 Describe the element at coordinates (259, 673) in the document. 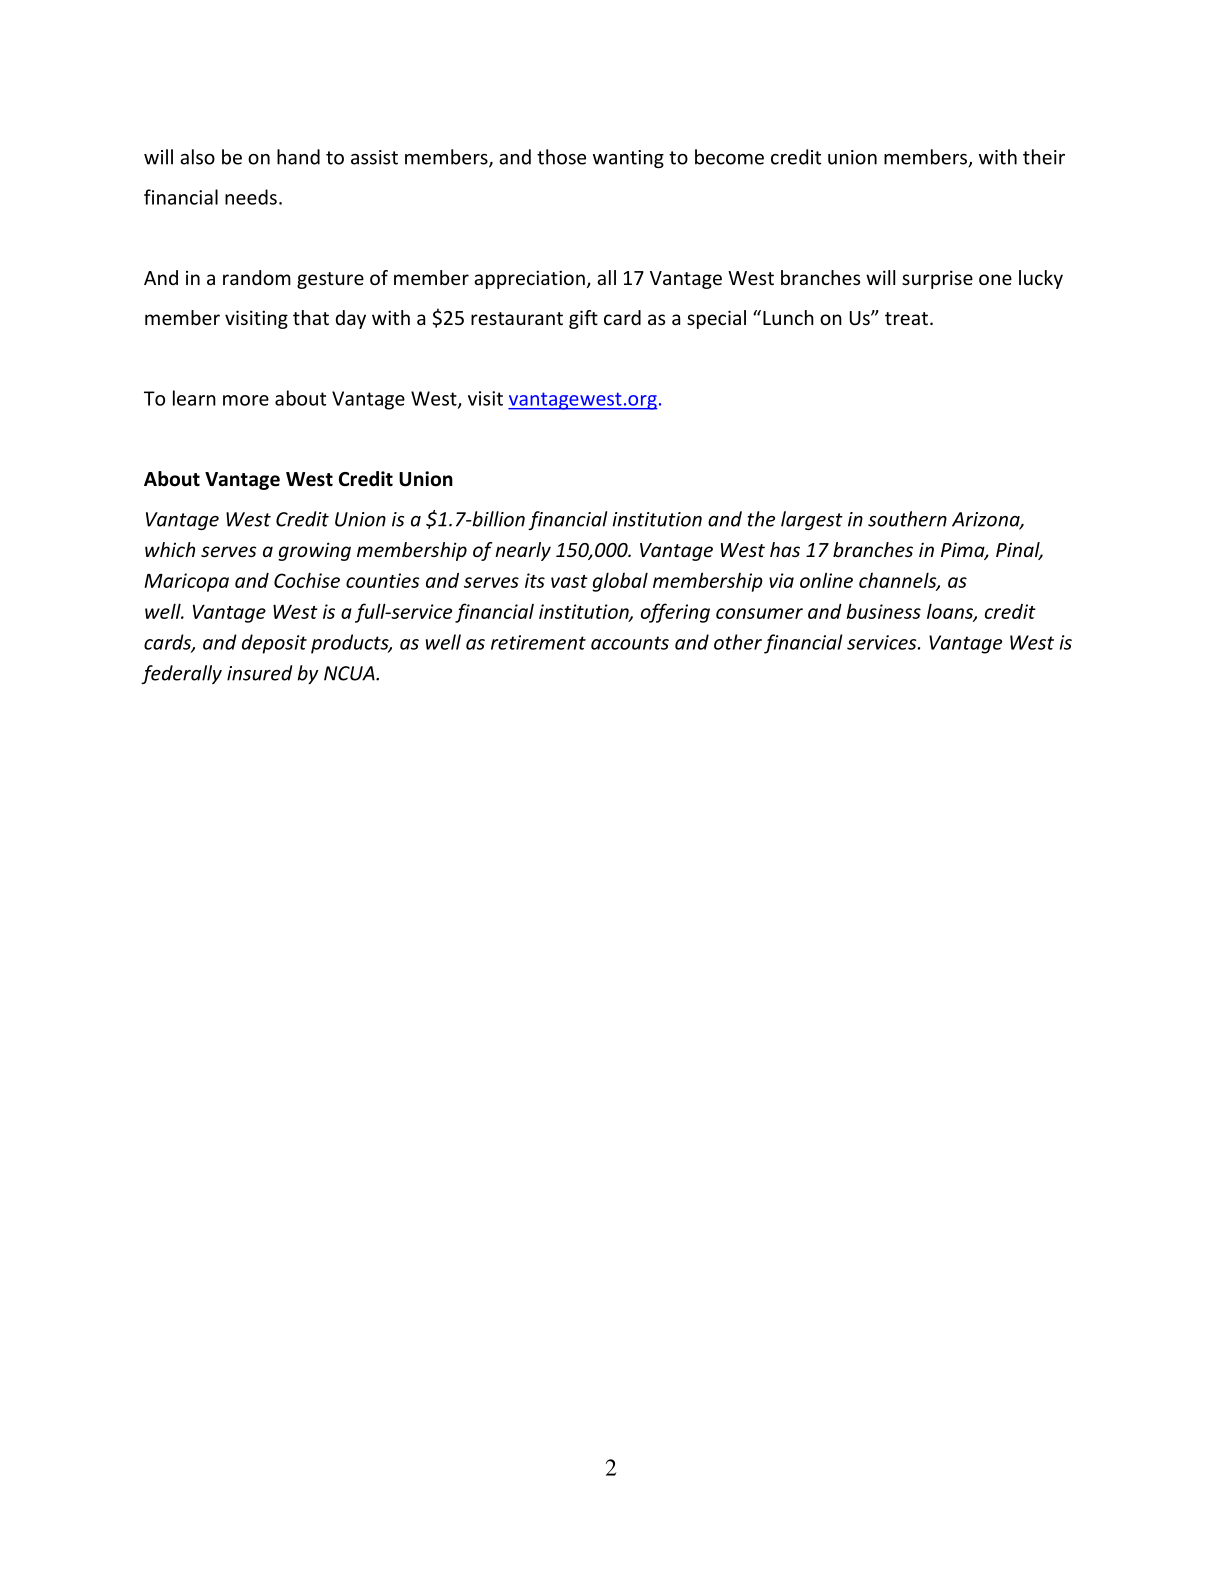

I see `insured` at that location.
